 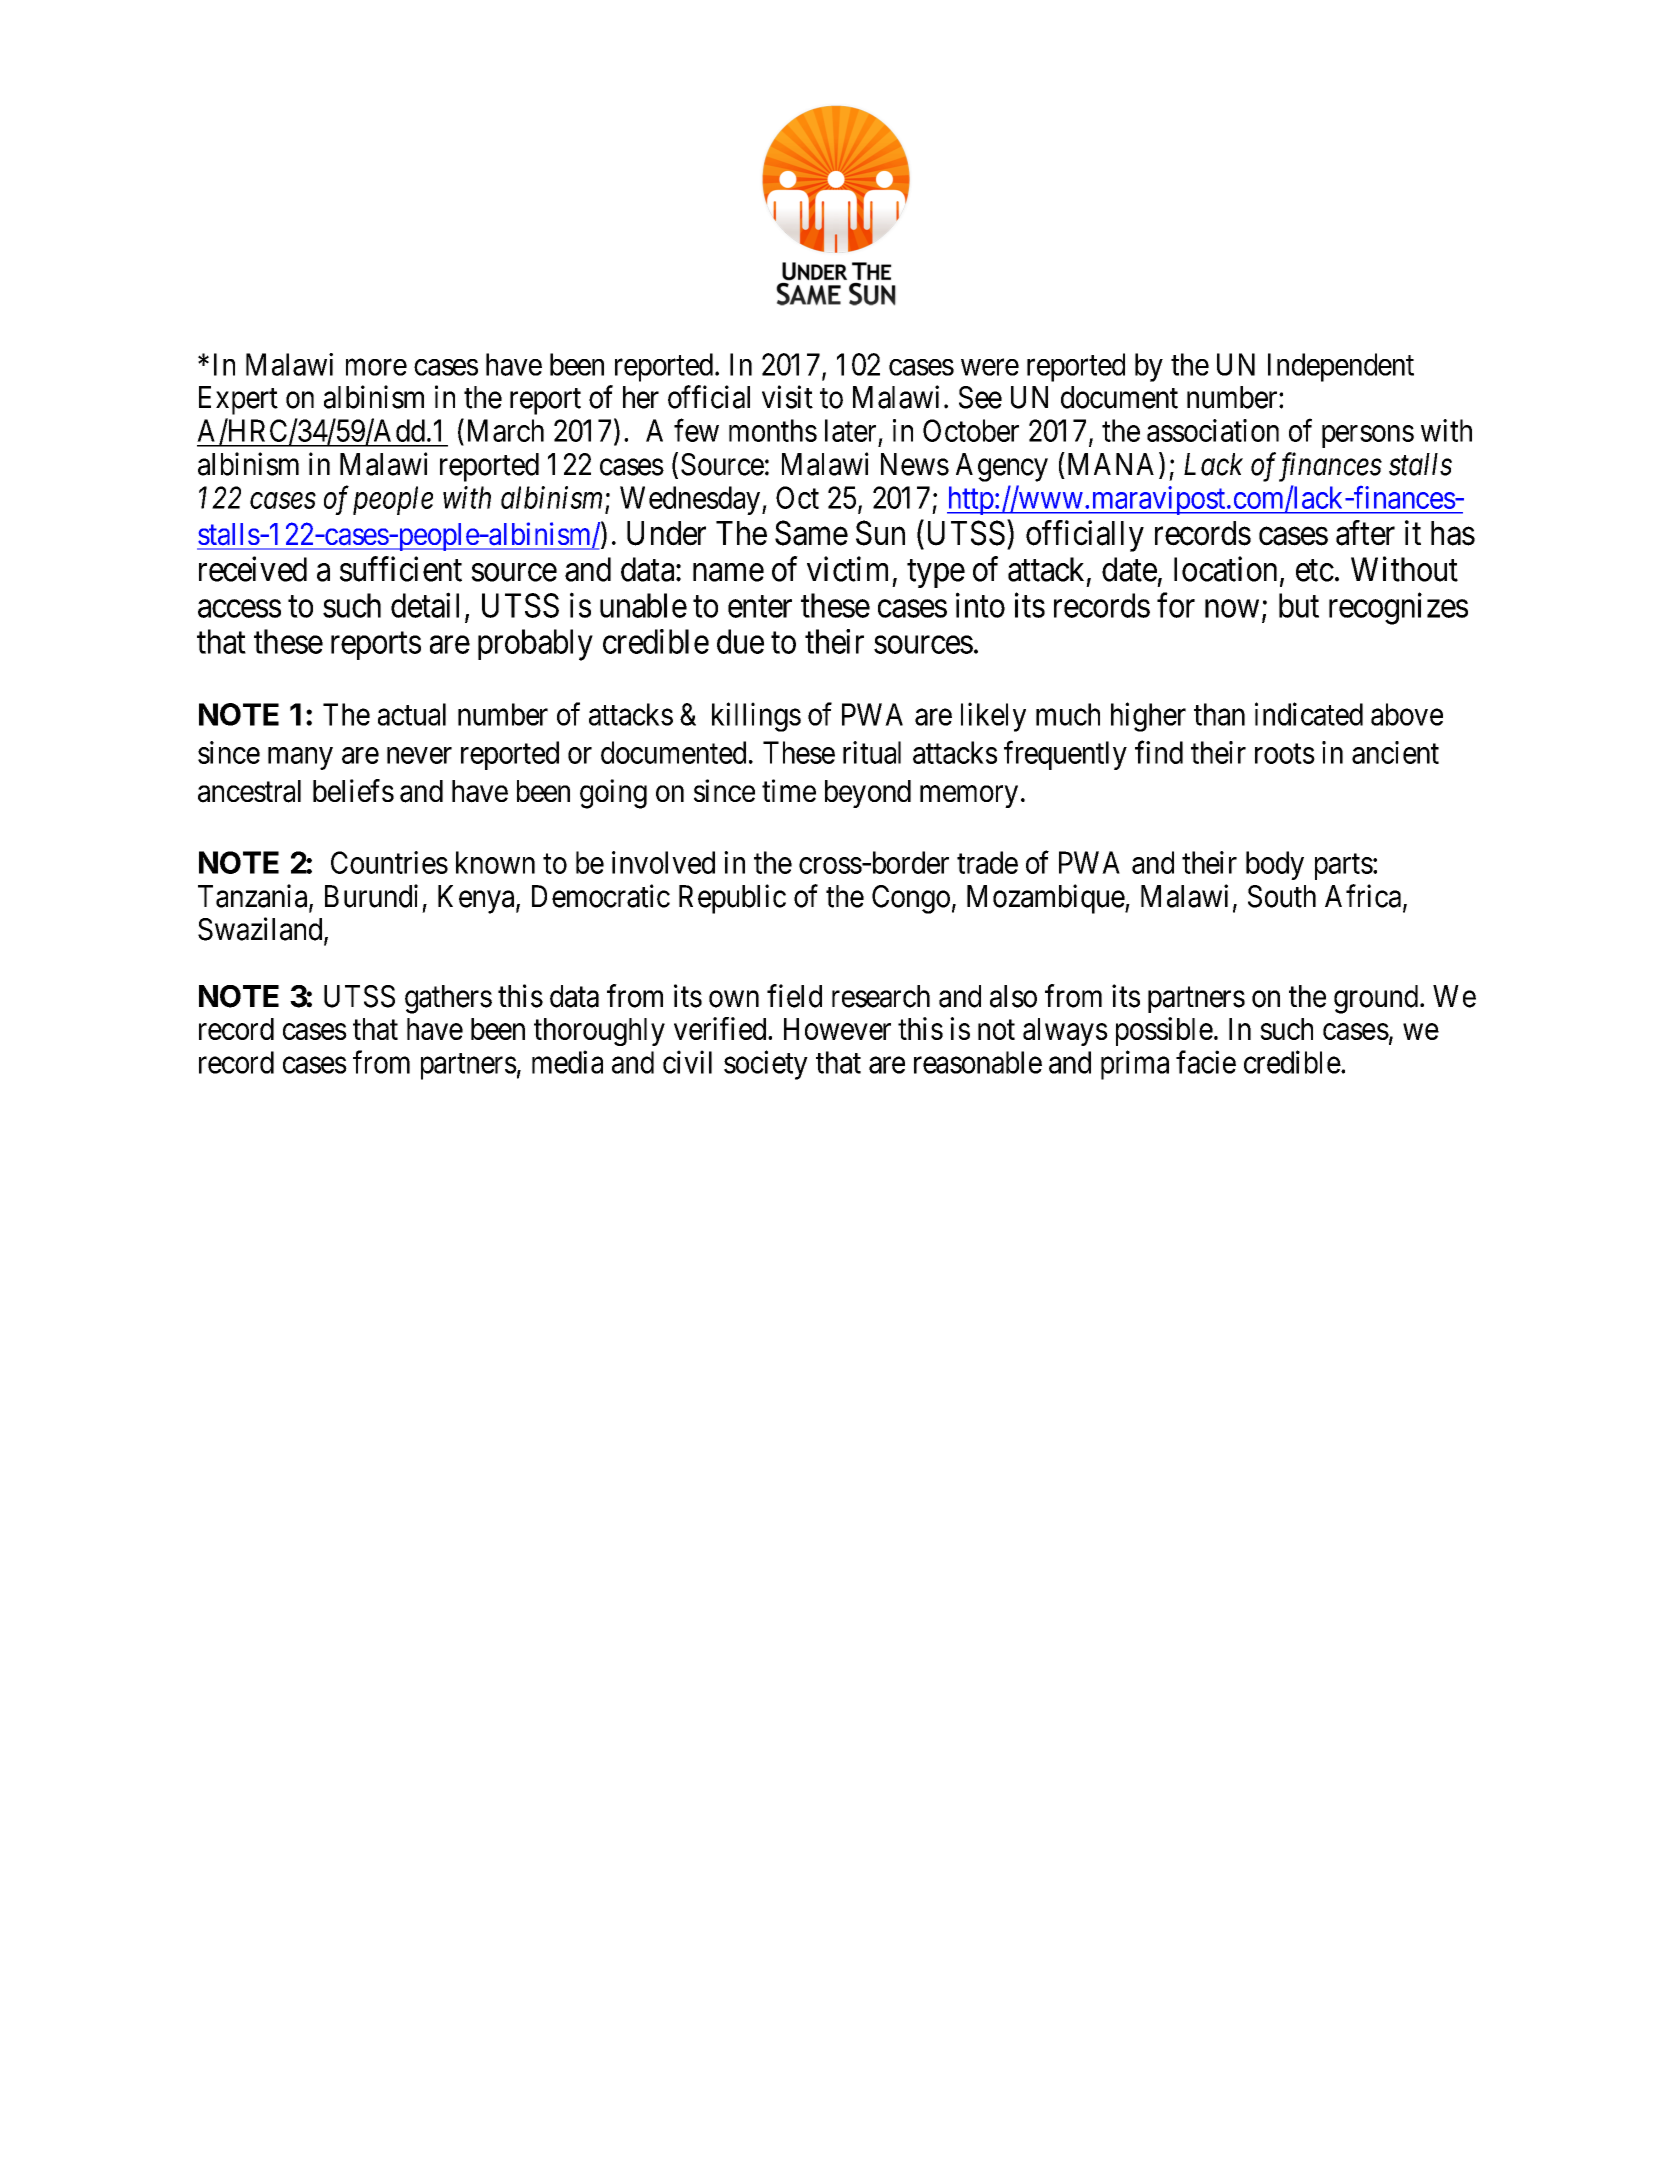 What do you see at coordinates (911, 899) in the screenshot?
I see `Congo` at bounding box center [911, 899].
